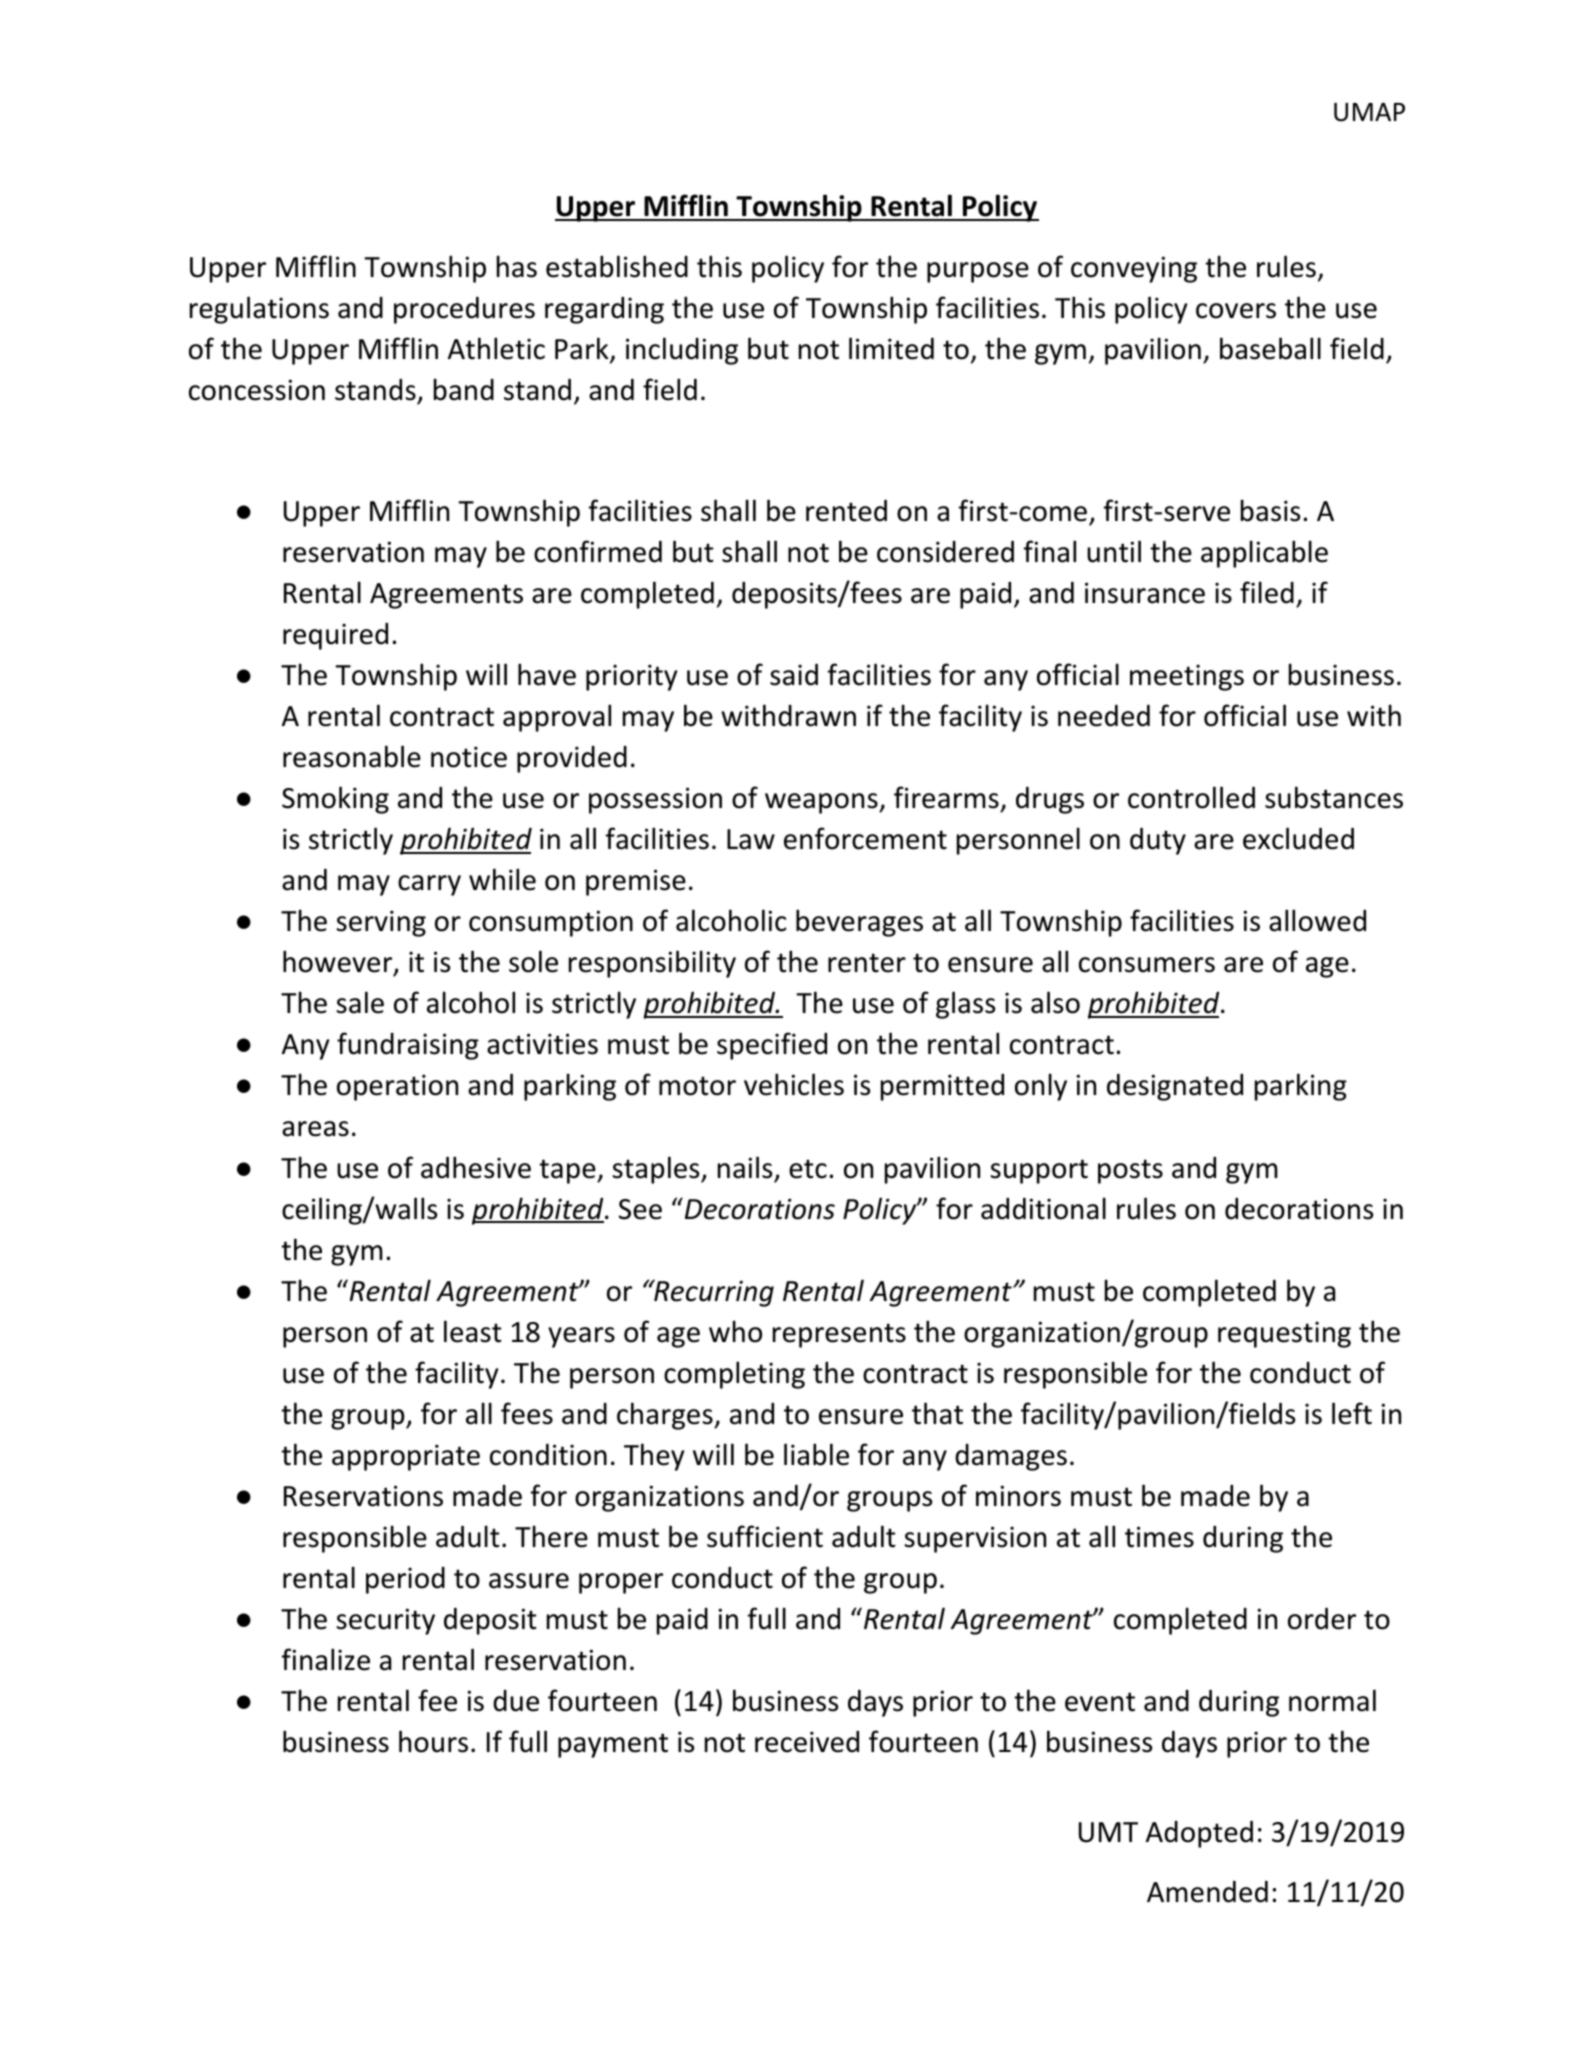 The height and width of the page is (2063, 1594). Describe the element at coordinates (1147, 965) in the page. I see `consumers` at that location.
